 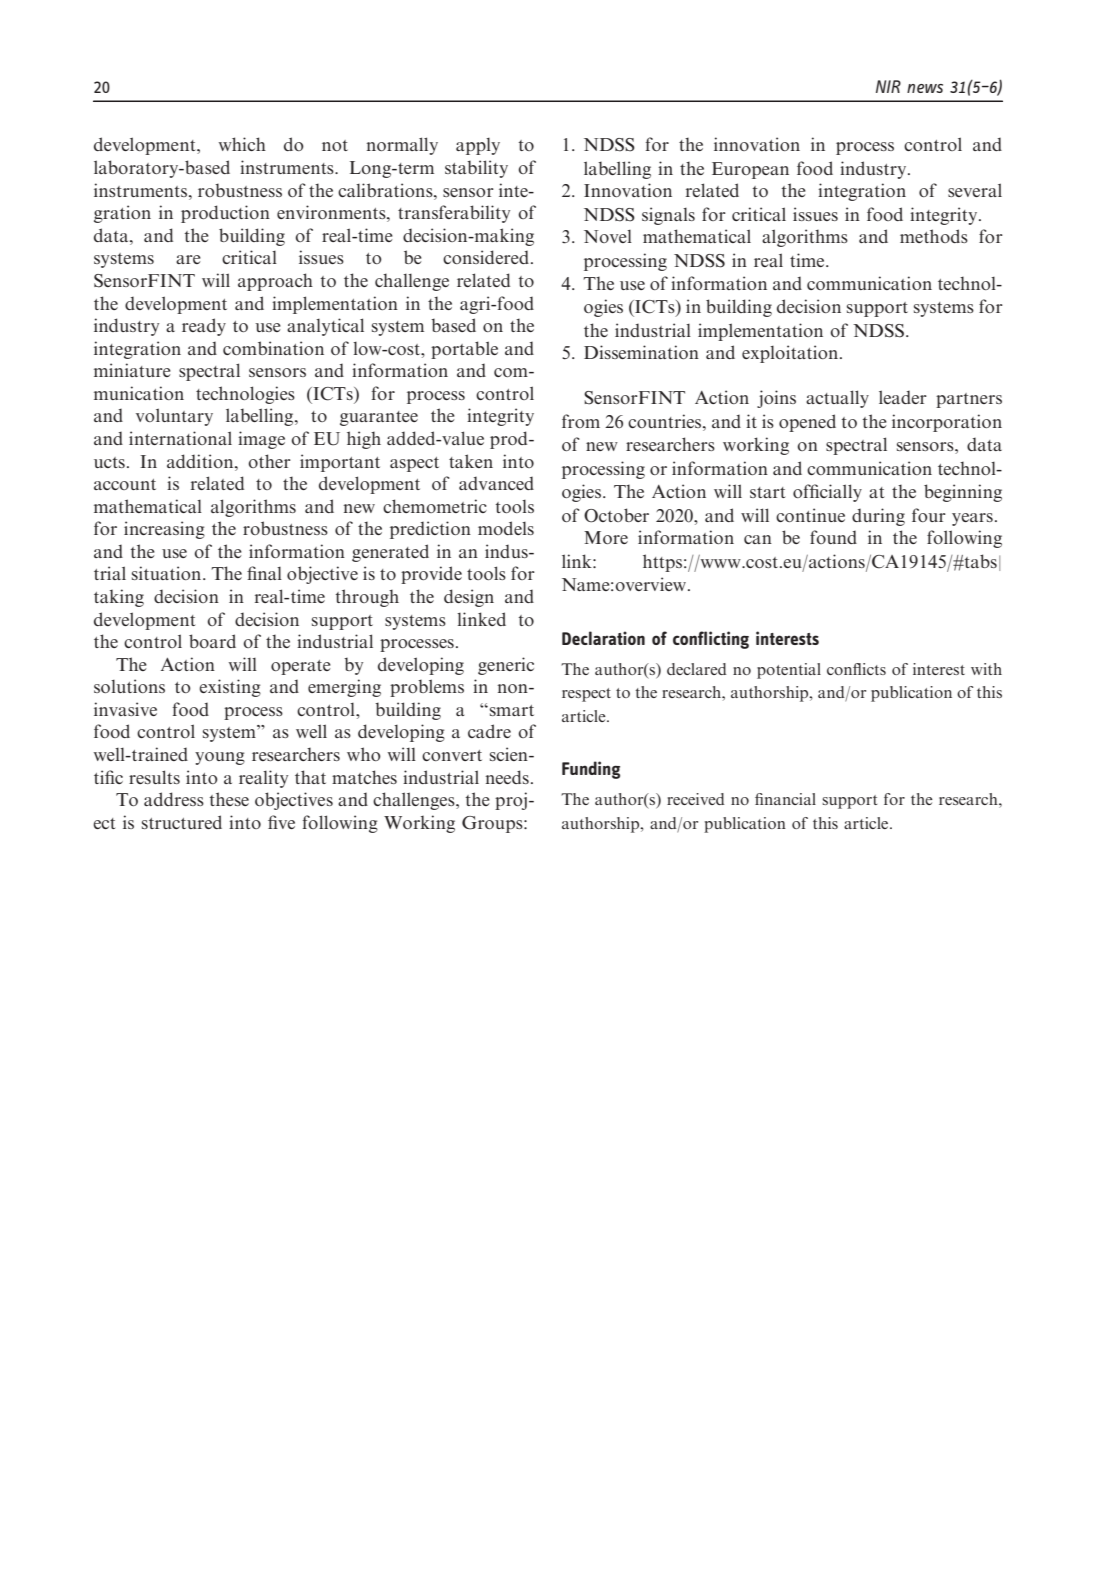 I want to click on taken, so click(x=471, y=461).
